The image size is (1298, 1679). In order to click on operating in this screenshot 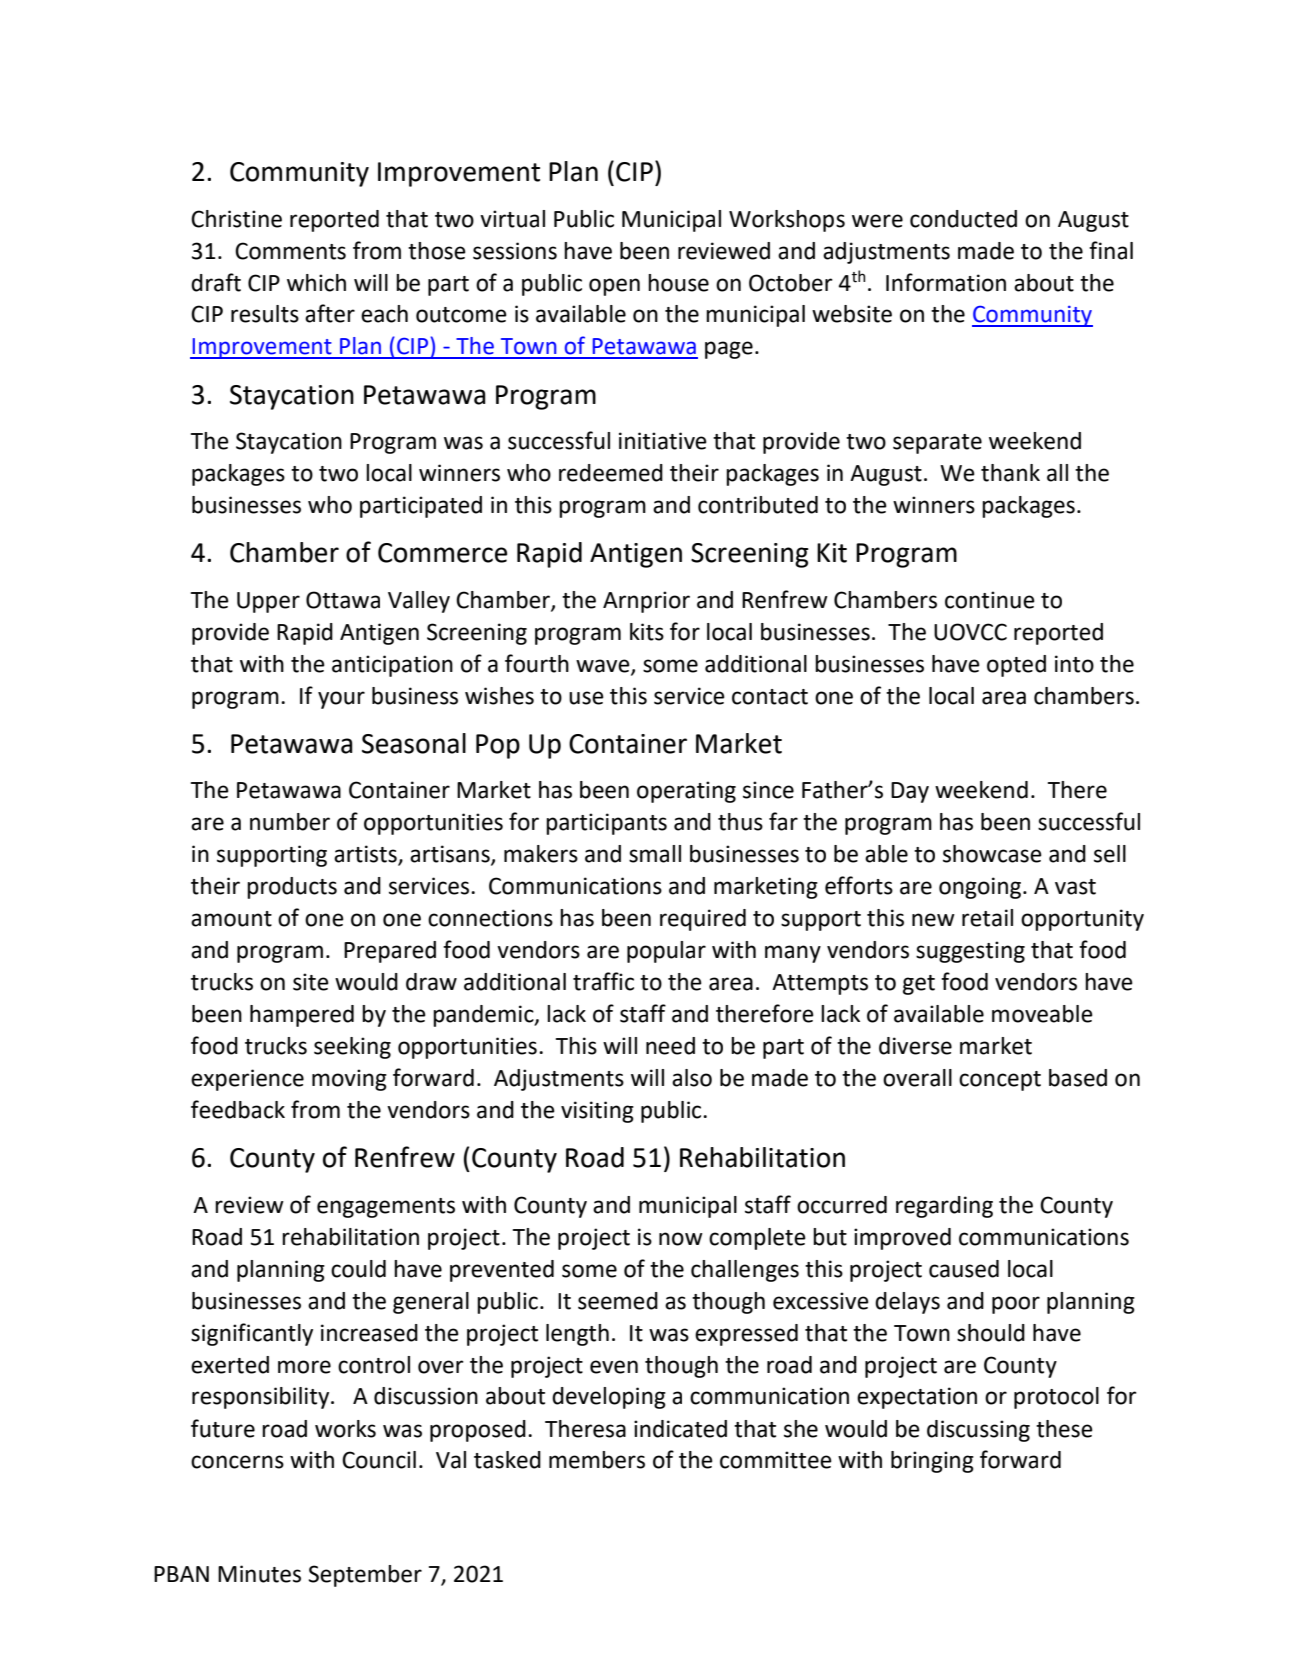, I will do `click(686, 792)`.
